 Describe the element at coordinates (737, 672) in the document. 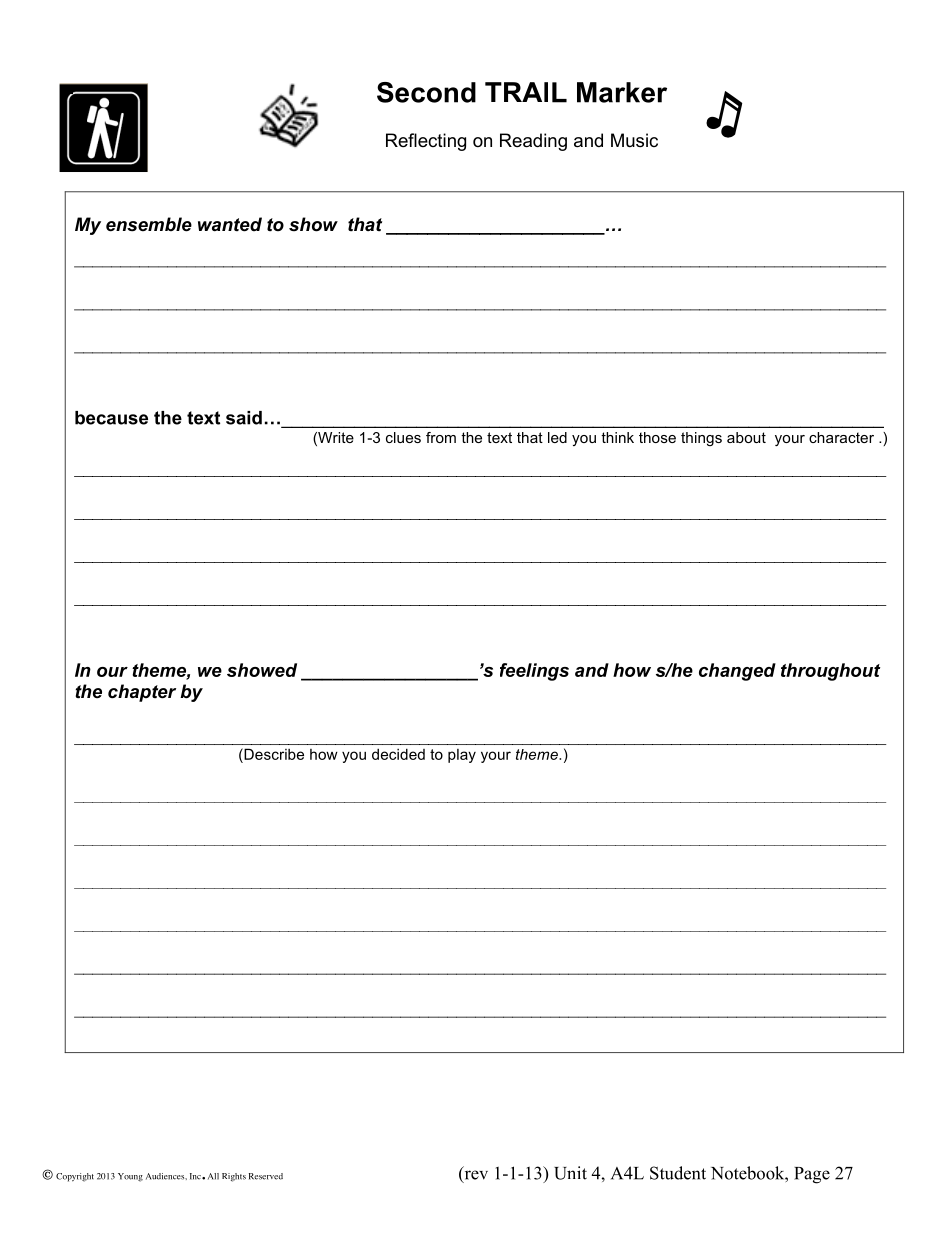

I see `changed` at that location.
